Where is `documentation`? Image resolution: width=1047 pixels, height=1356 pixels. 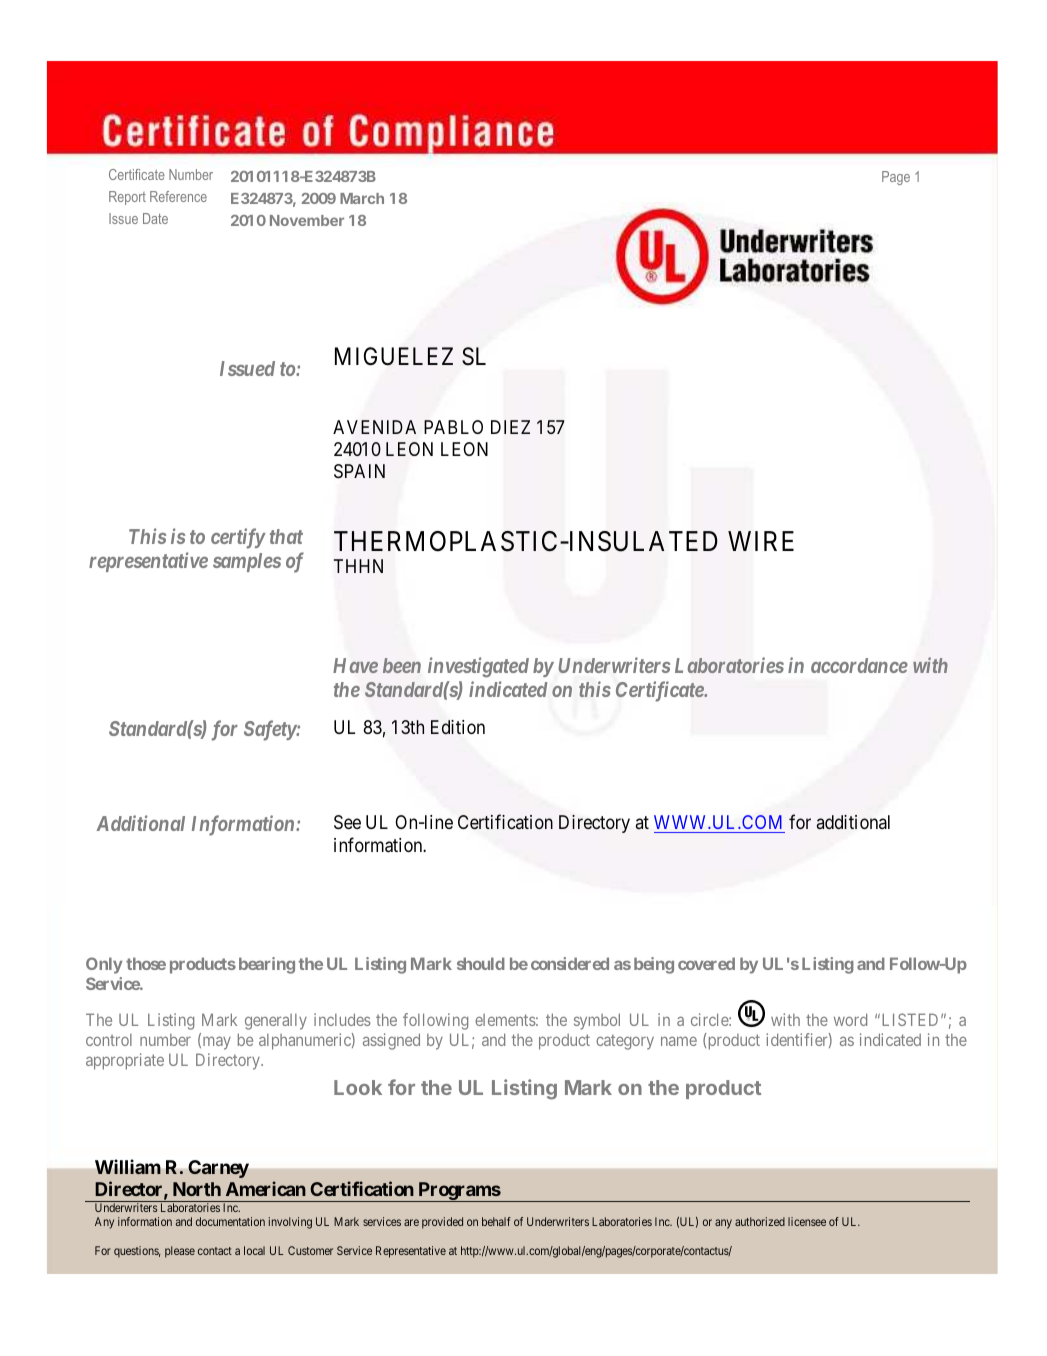 documentation is located at coordinates (230, 1221).
